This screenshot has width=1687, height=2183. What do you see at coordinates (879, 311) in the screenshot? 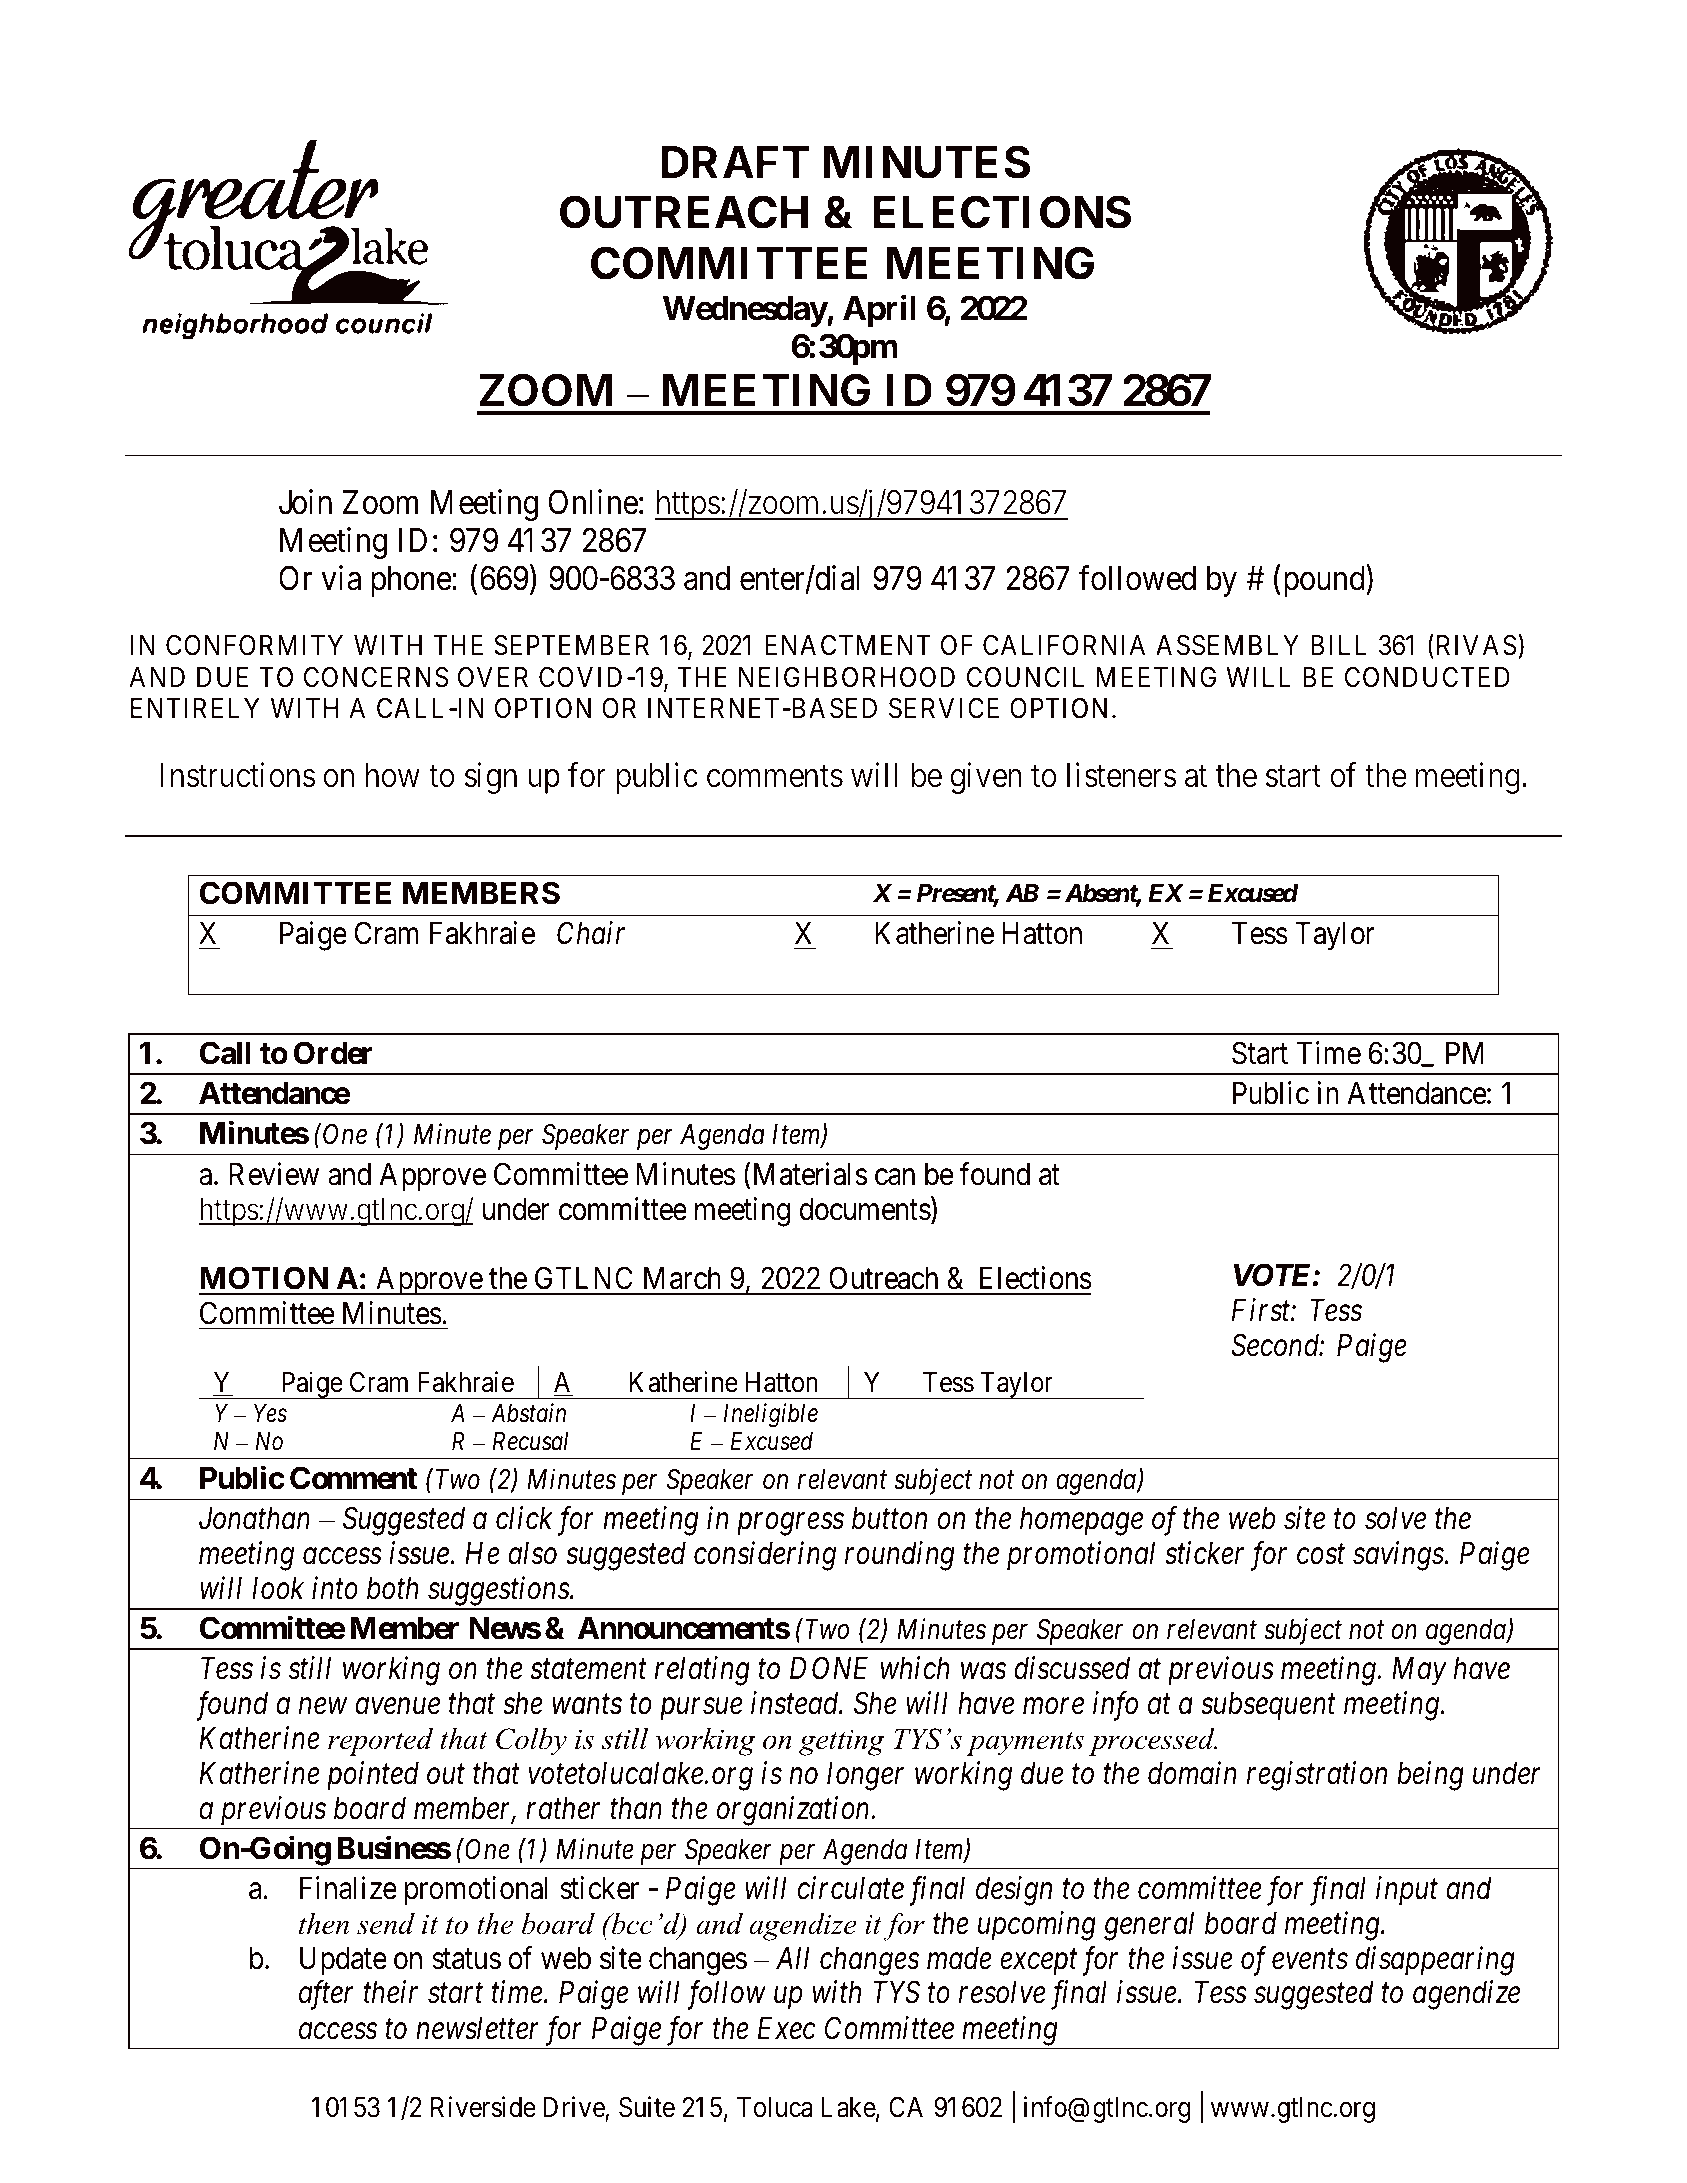
I see `April` at bounding box center [879, 311].
